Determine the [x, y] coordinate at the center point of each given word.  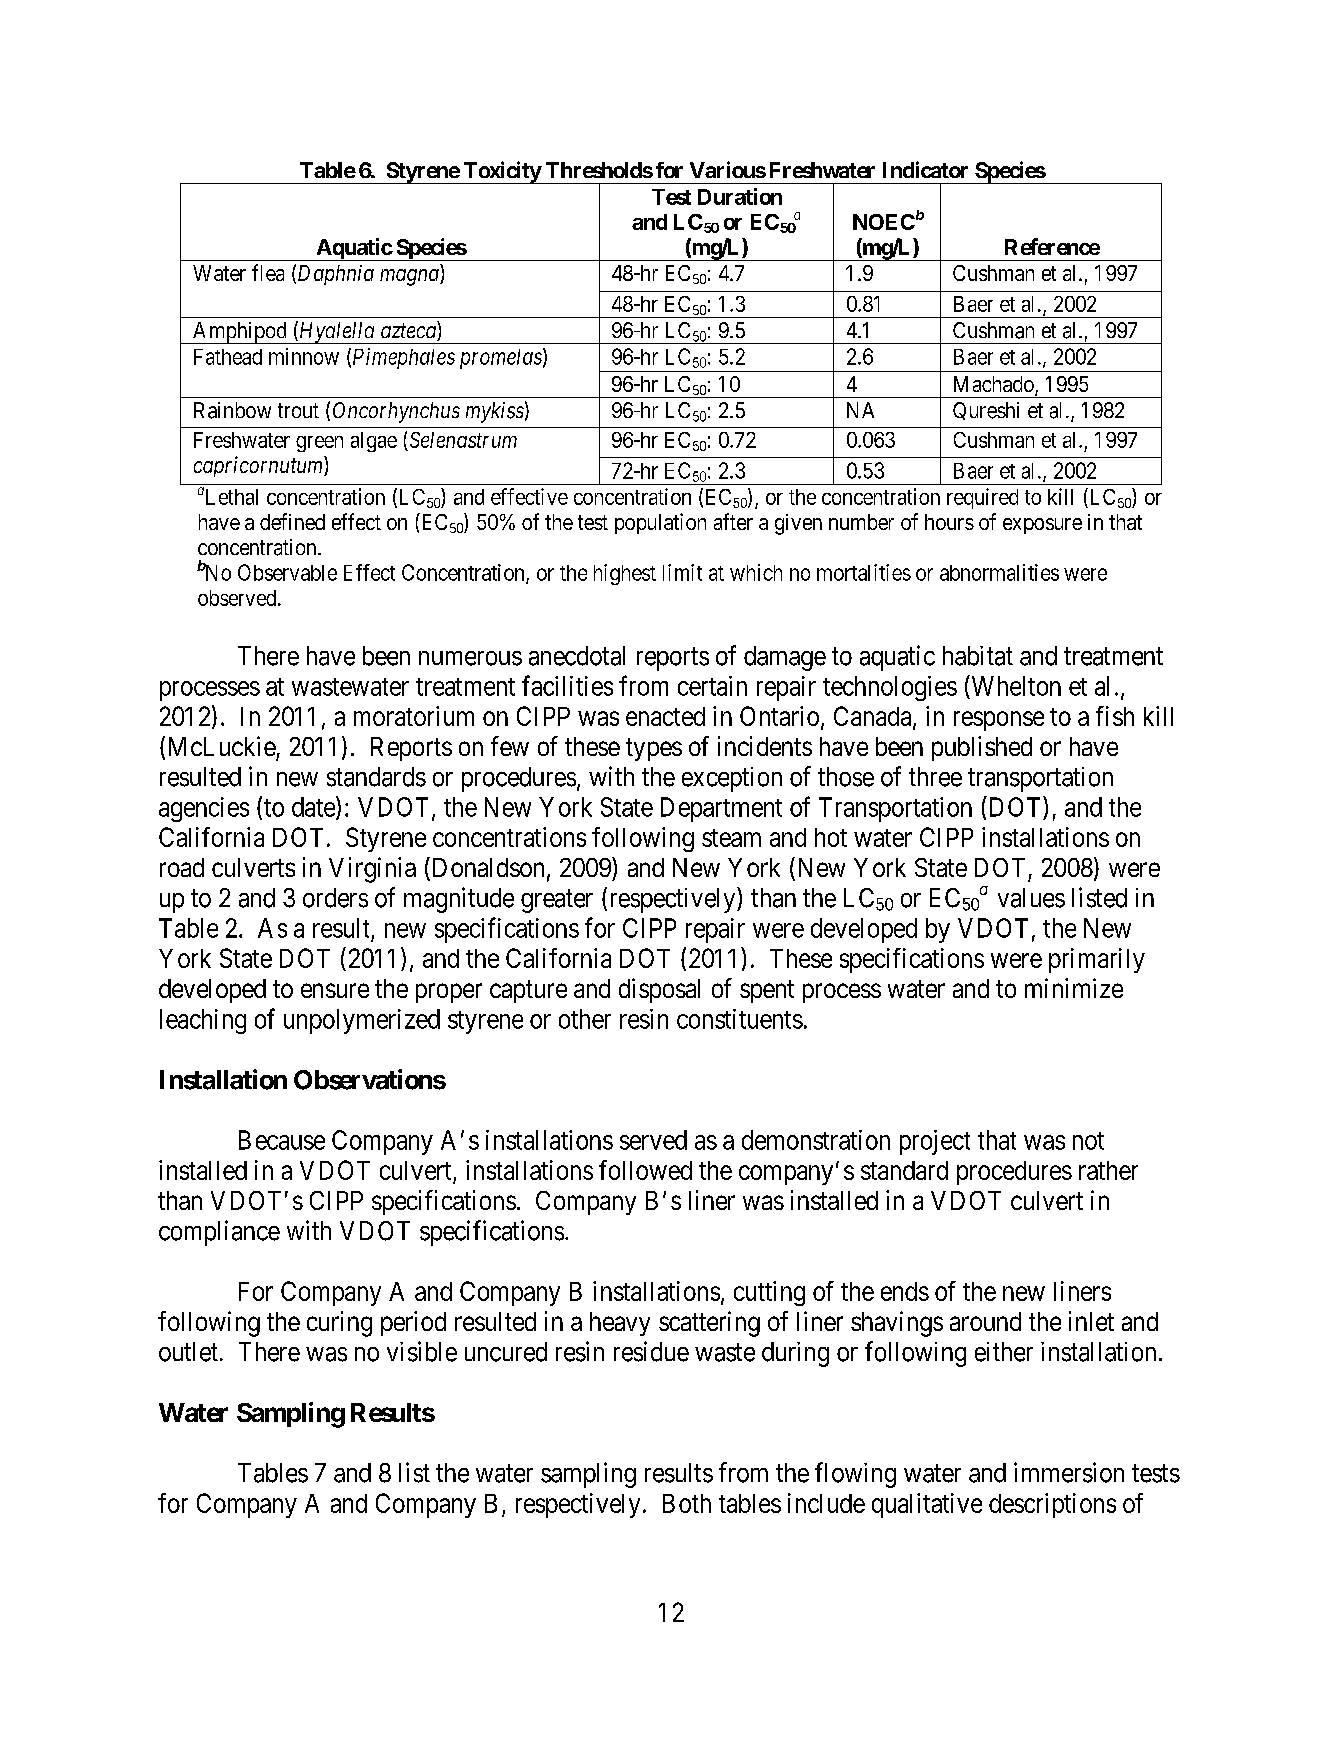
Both [687, 1503]
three [935, 777]
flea [268, 272]
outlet [188, 1352]
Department [721, 809]
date [314, 807]
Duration [740, 196]
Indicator [925, 169]
